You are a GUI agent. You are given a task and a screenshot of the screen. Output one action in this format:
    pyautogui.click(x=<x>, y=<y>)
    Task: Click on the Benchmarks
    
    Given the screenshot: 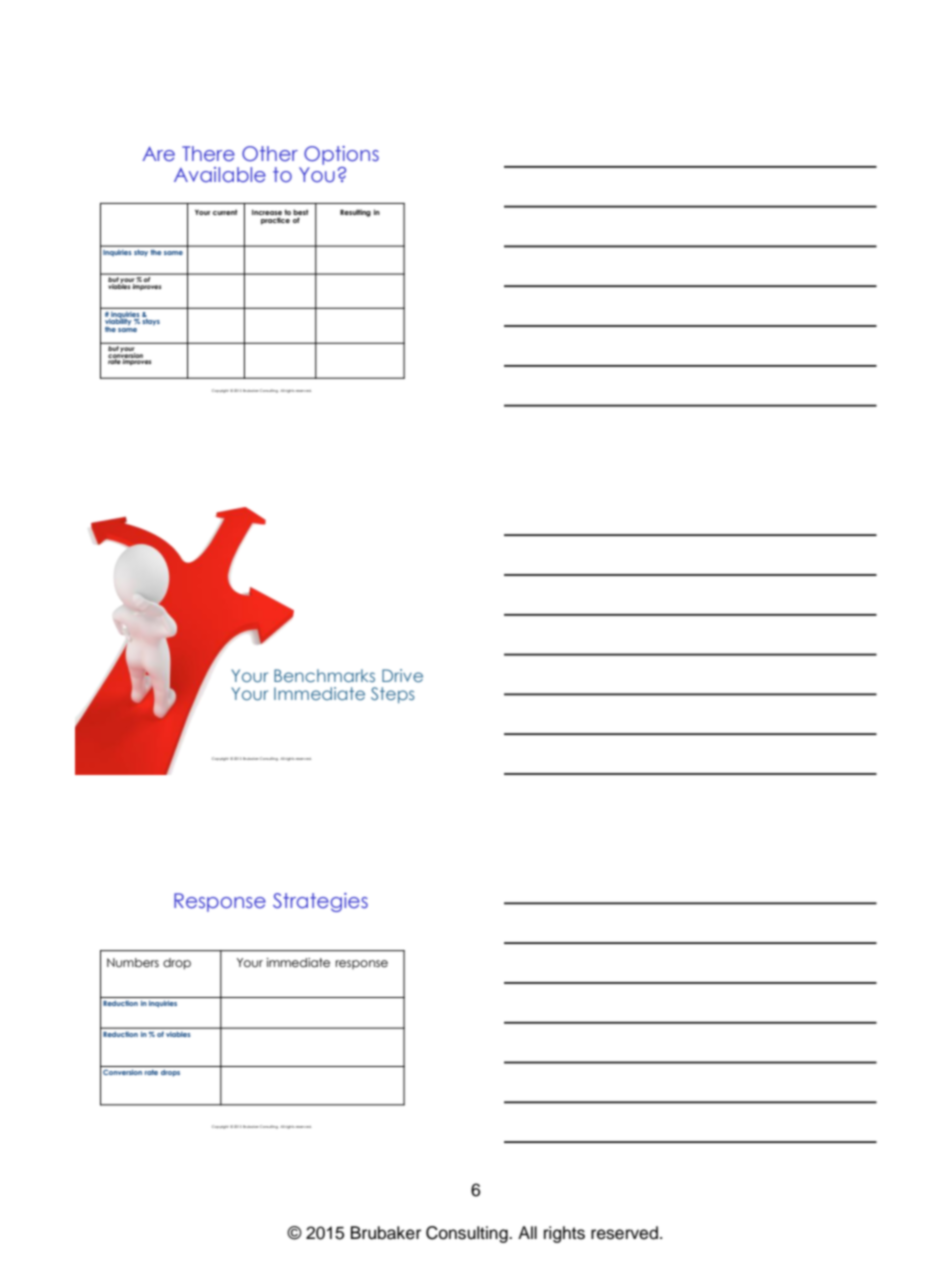 What is the action you would take?
    pyautogui.click(x=324, y=675)
